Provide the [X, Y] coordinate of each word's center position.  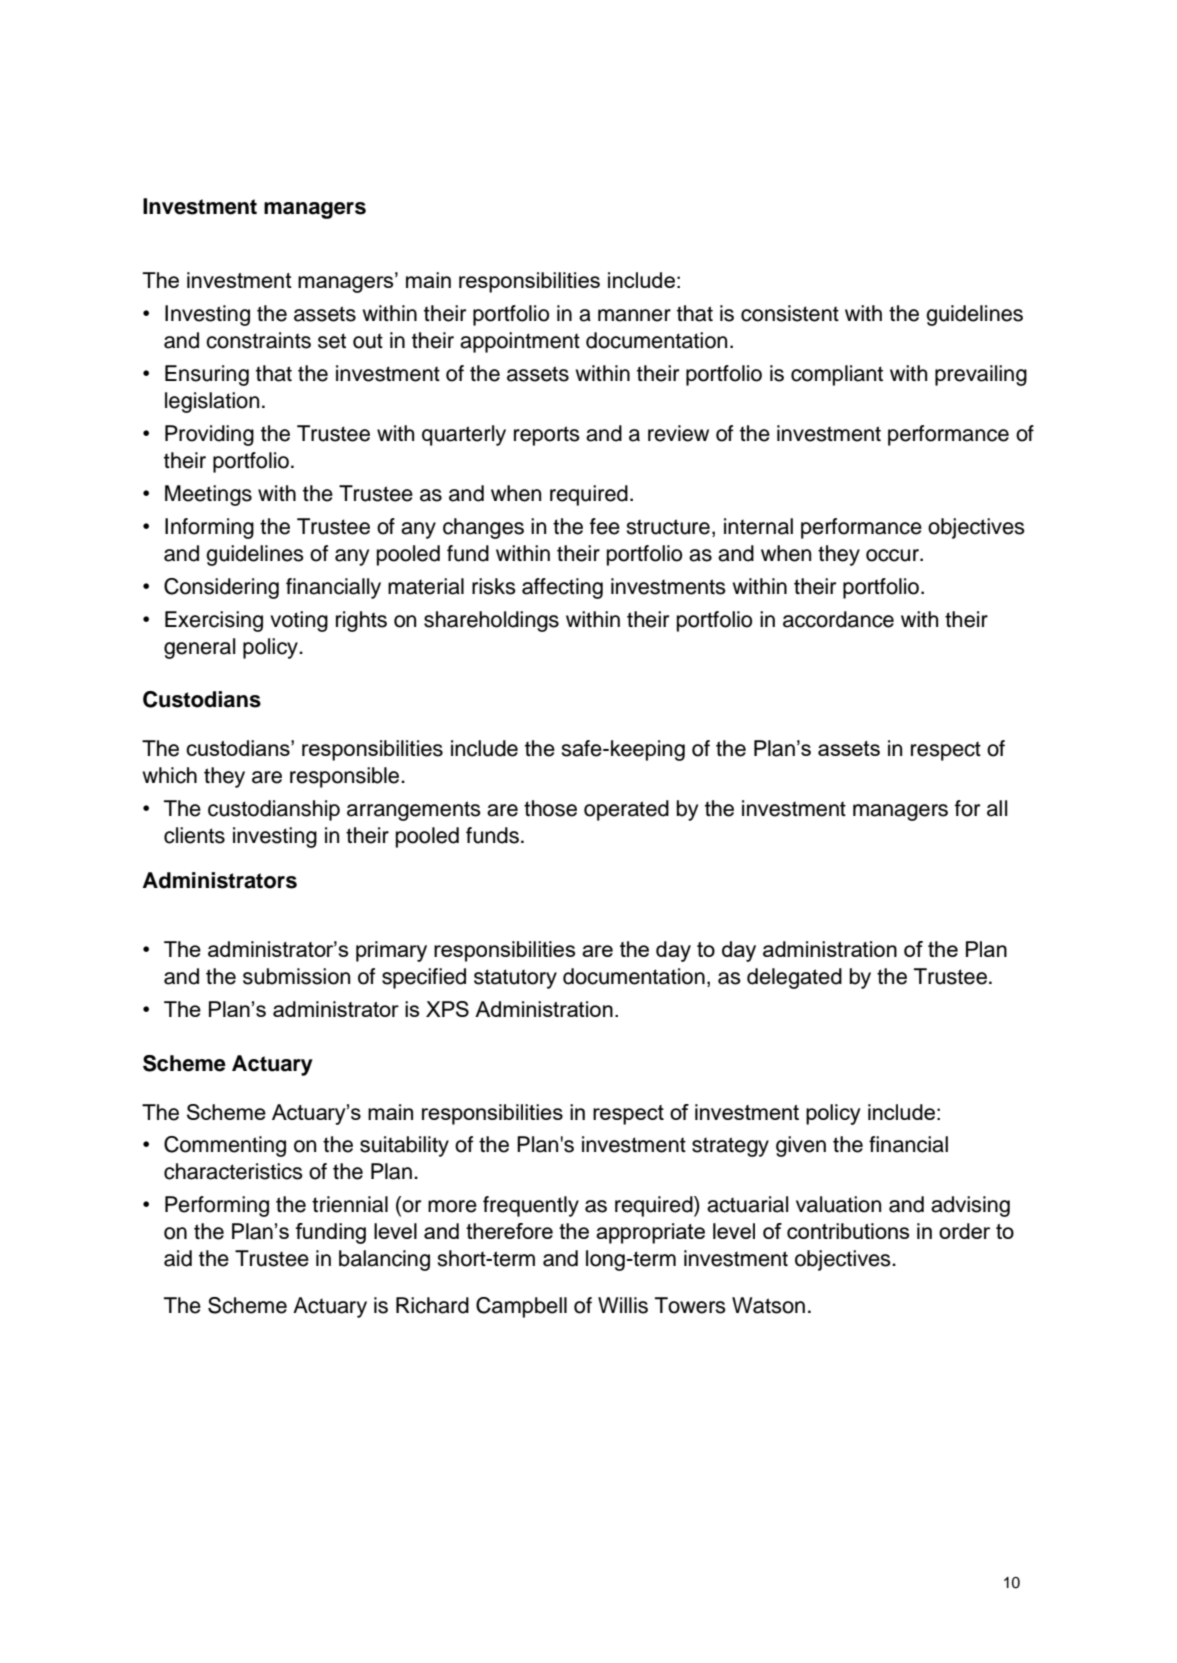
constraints [258, 340]
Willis [623, 1305]
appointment [520, 342]
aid [178, 1258]
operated [626, 810]
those [550, 808]
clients [194, 835]
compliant [837, 375]
